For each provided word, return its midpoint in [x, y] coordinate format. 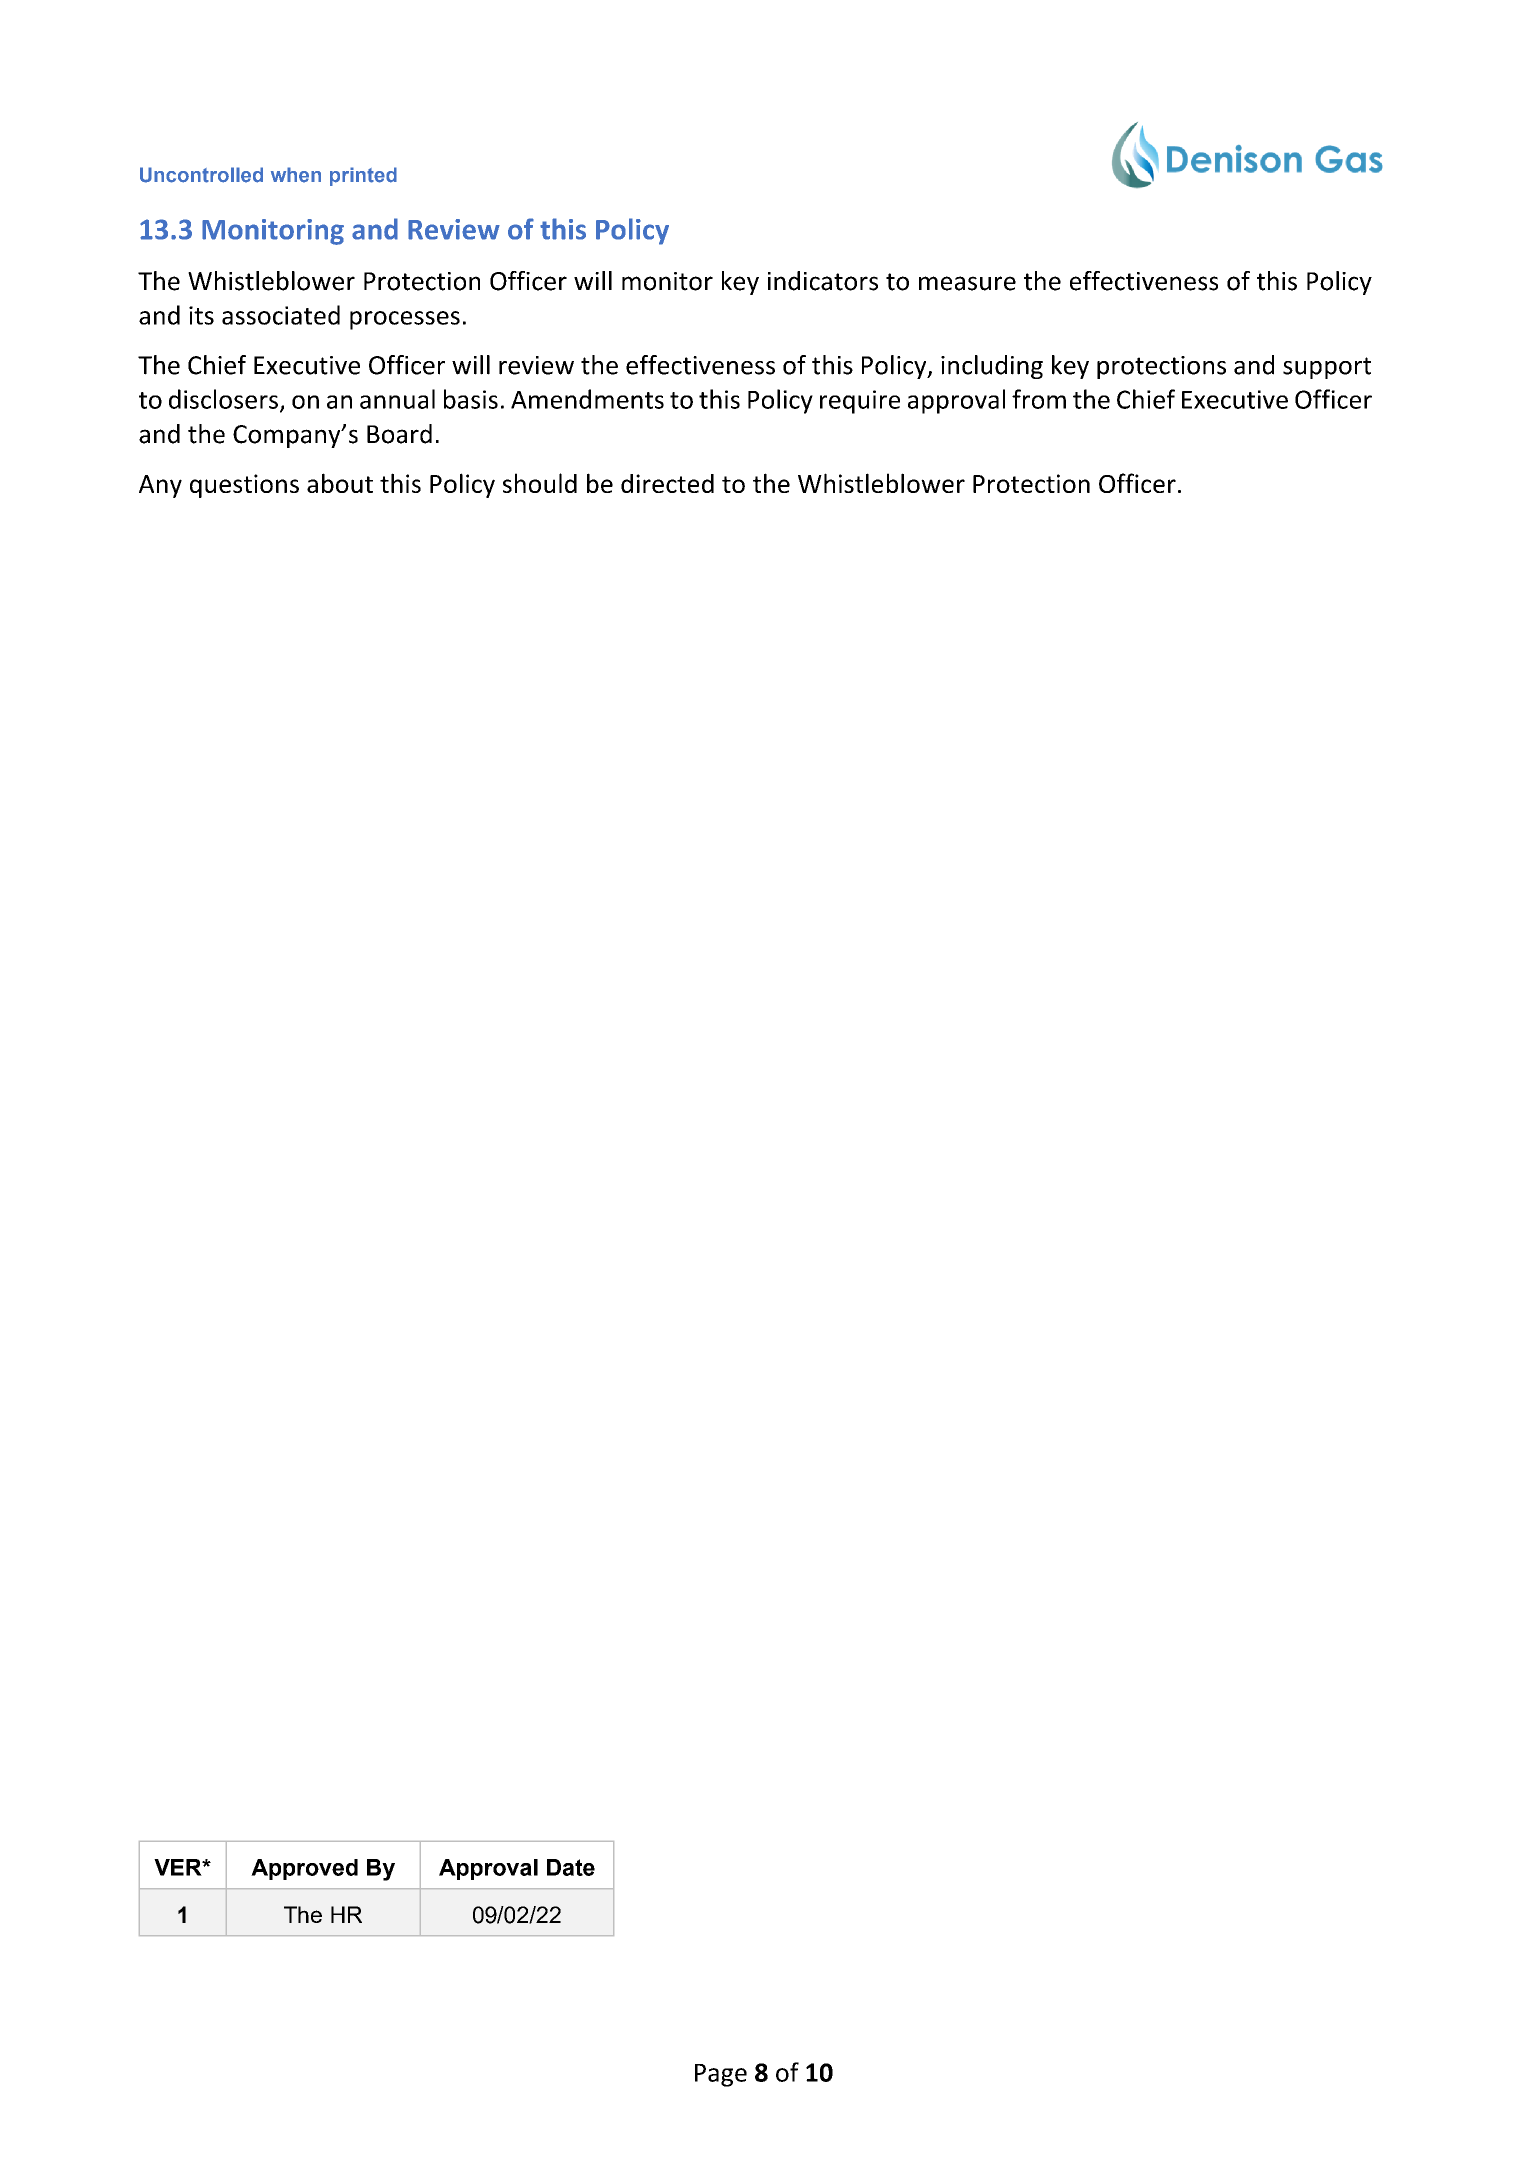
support [1327, 368]
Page [721, 2075]
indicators [823, 281]
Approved [304, 1869]
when [296, 175]
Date [571, 1867]
